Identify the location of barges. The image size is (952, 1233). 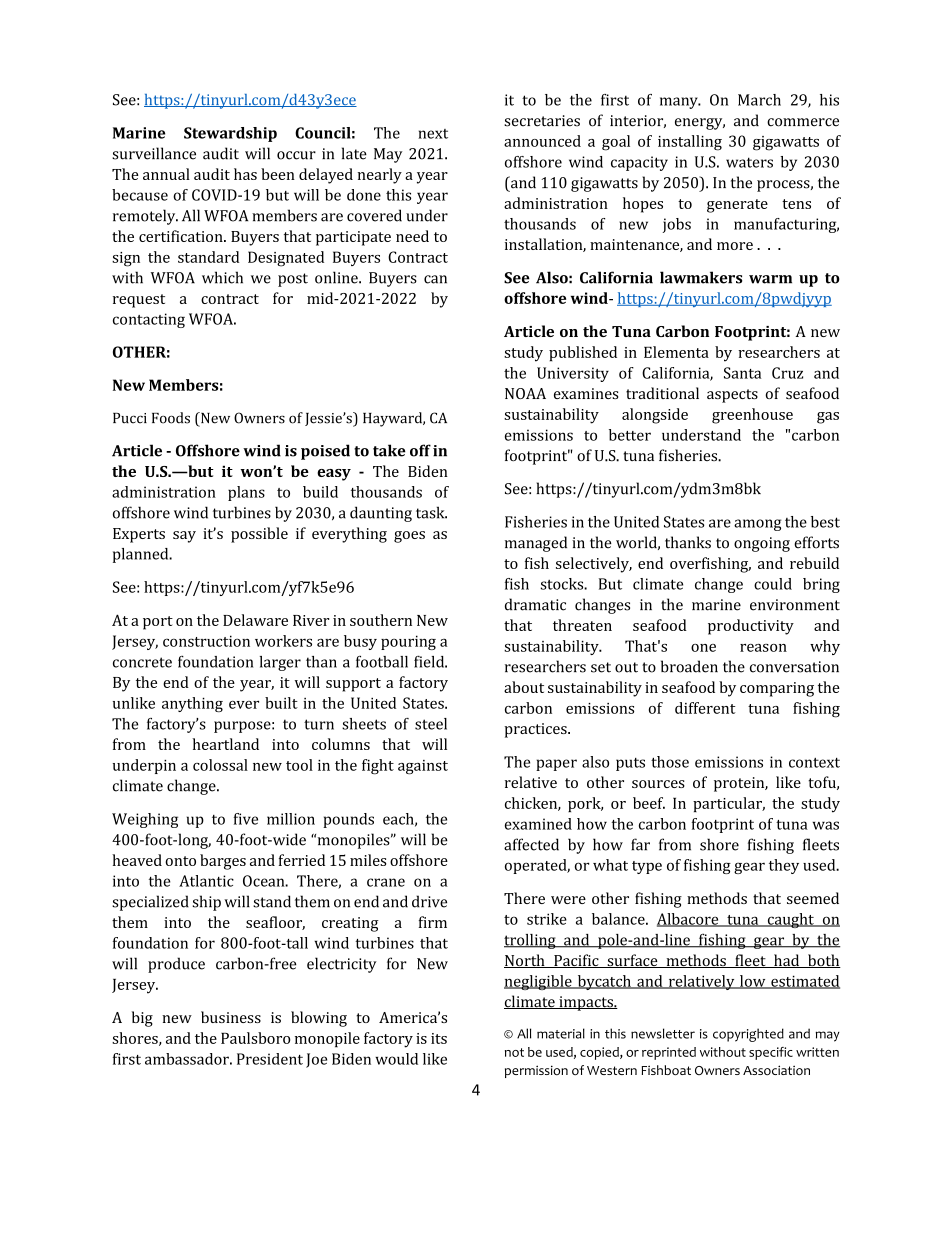
(223, 862).
